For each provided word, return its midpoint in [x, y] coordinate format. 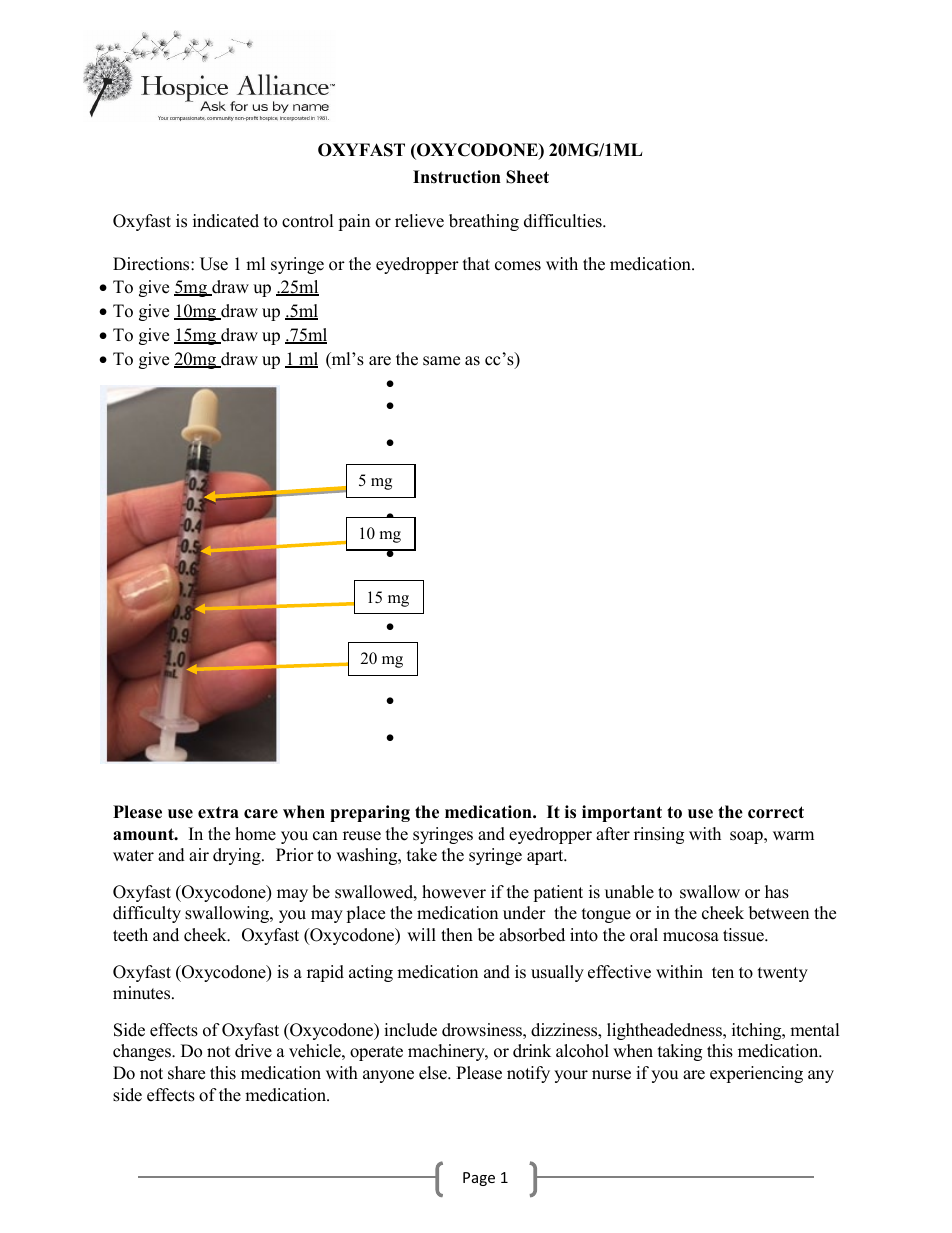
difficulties [564, 221]
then [457, 935]
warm [793, 835]
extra [218, 813]
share [186, 1073]
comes [518, 266]
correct [776, 812]
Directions [152, 264]
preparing [370, 813]
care [261, 814]
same [441, 361]
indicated [226, 221]
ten [723, 973]
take [422, 855]
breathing [484, 222]
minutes [143, 993]
